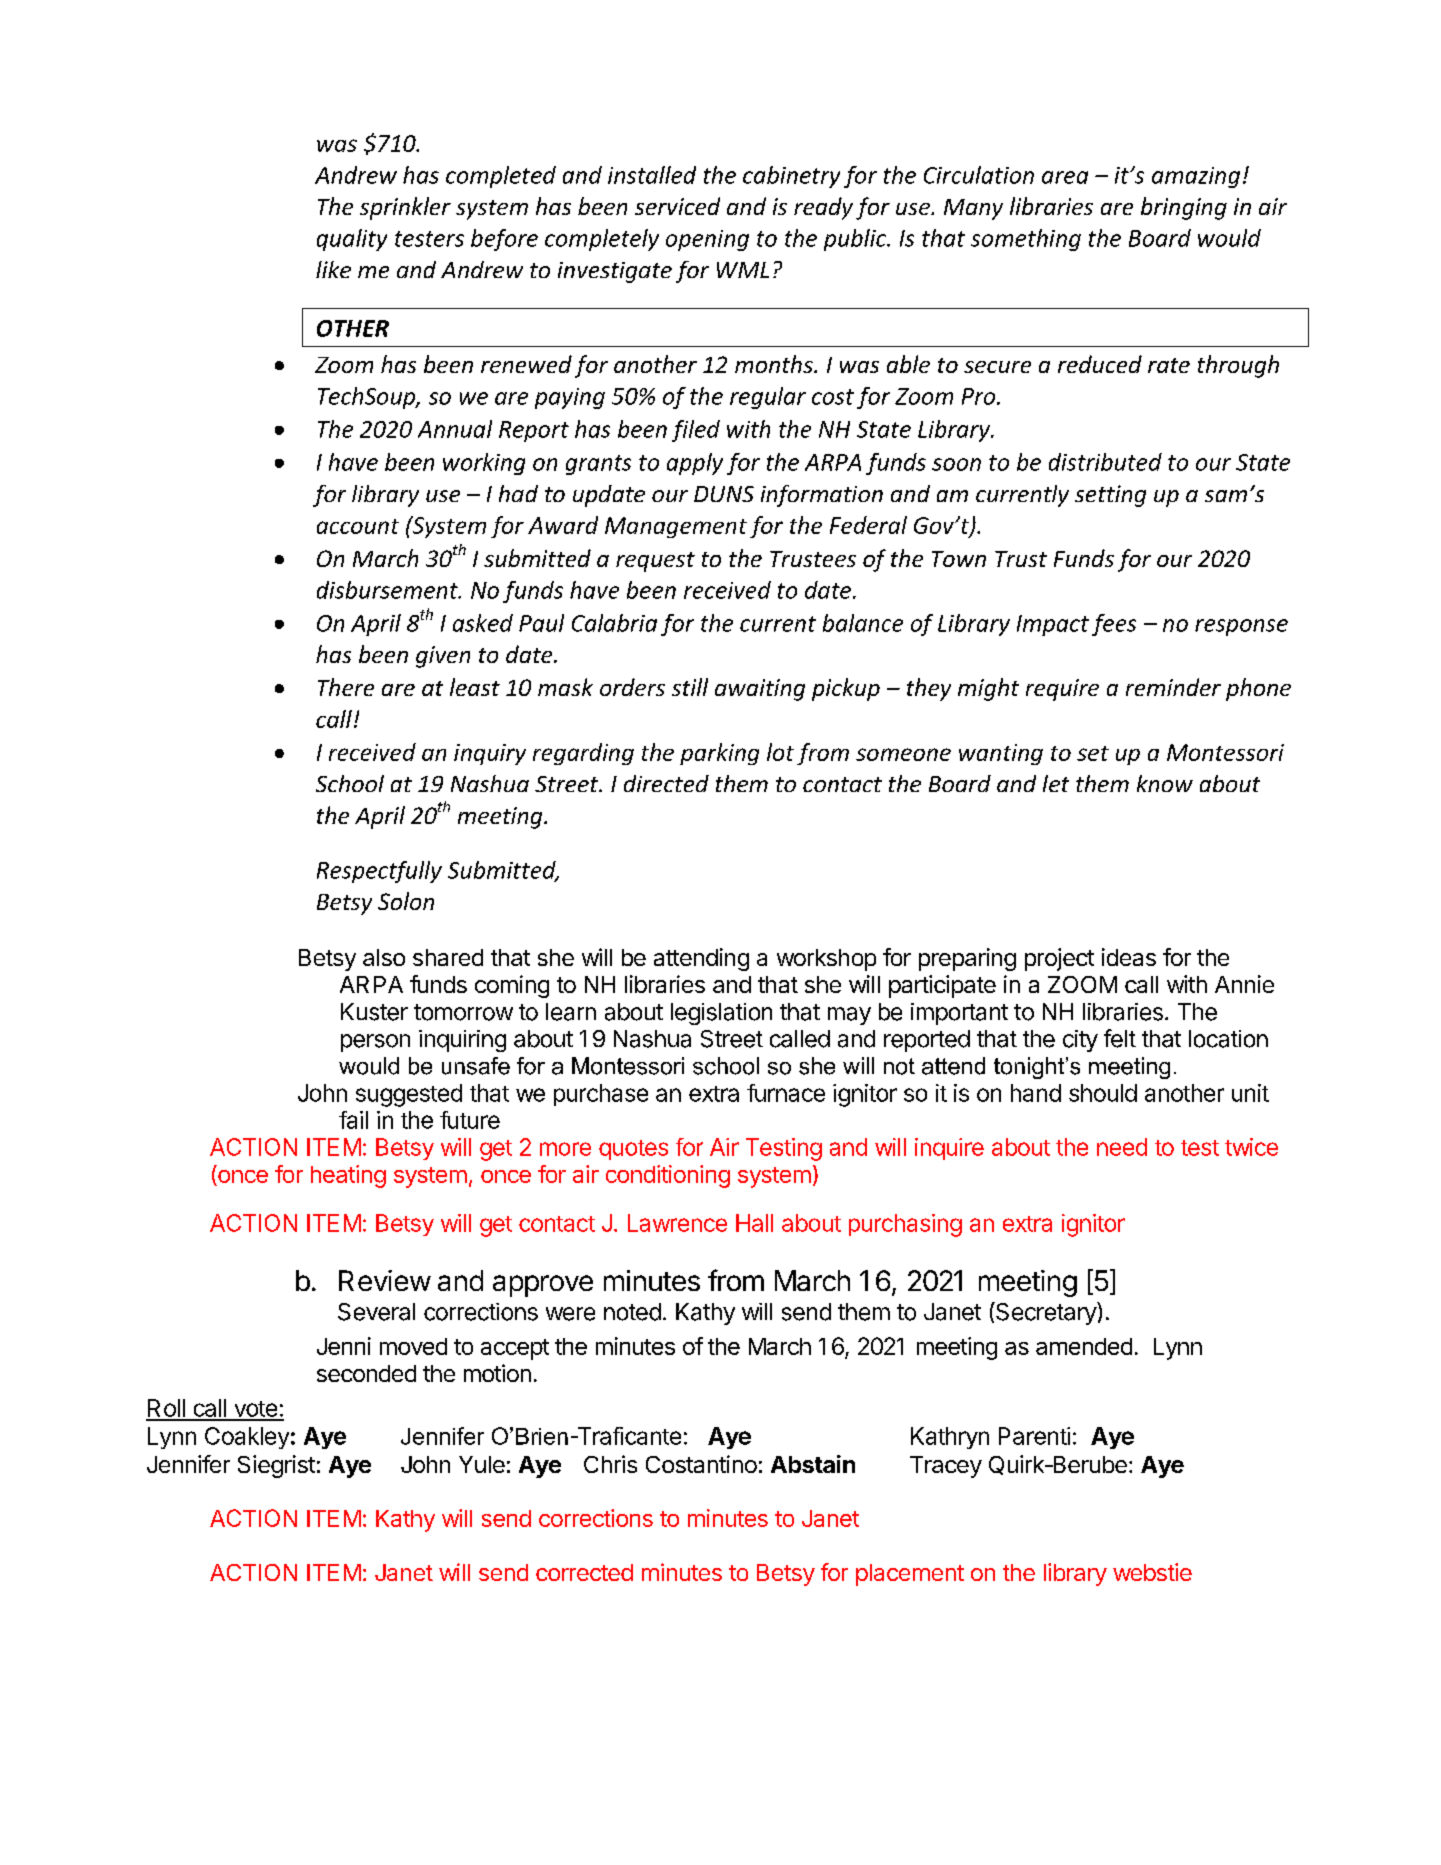 This image has width=1441, height=1865. What do you see at coordinates (1122, 1147) in the image?
I see `need` at bounding box center [1122, 1147].
